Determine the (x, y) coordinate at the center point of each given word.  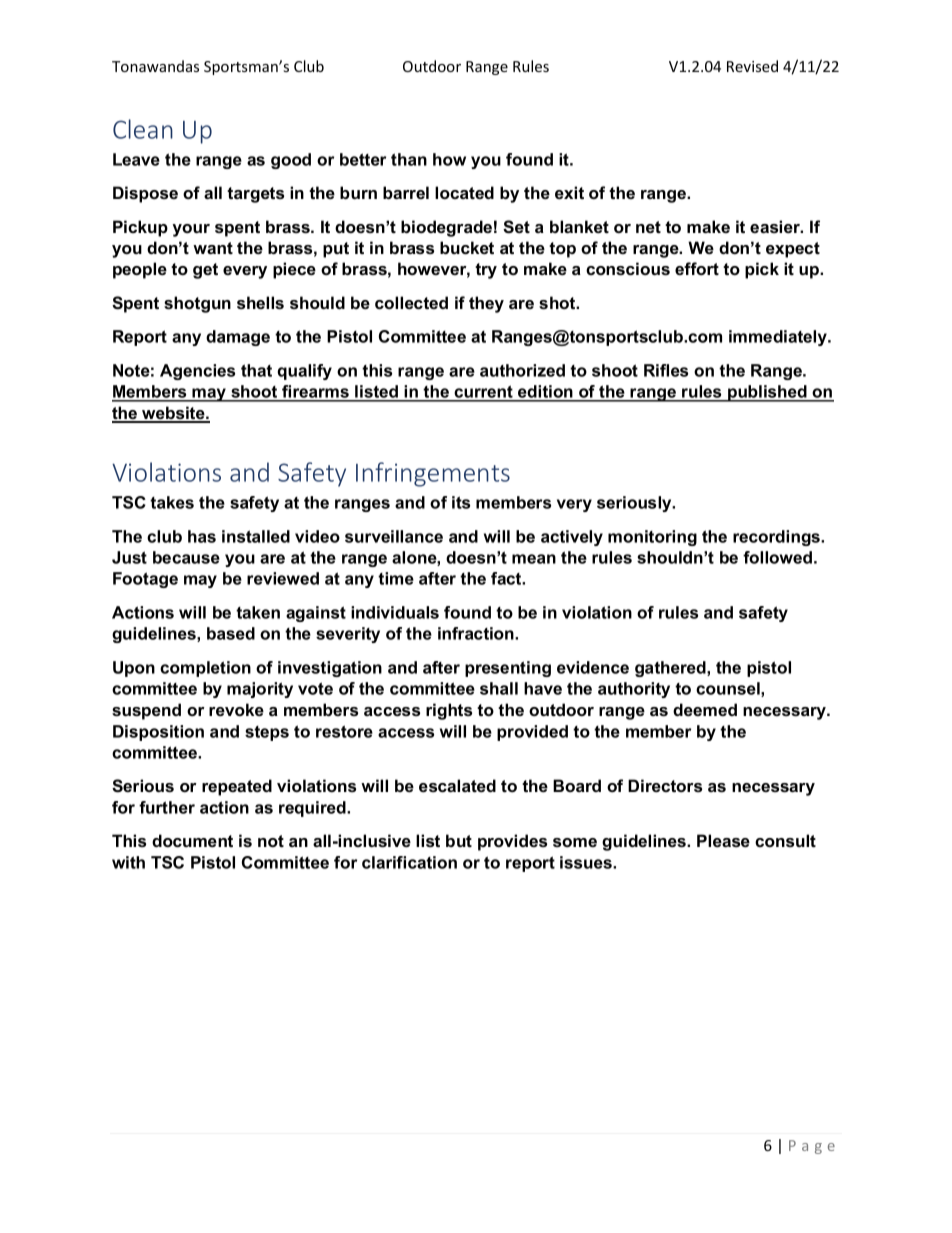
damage (238, 338)
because (186, 557)
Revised (752, 66)
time (396, 578)
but (459, 840)
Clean (143, 129)
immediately (779, 338)
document (192, 840)
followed (777, 557)
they (486, 304)
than (409, 159)
